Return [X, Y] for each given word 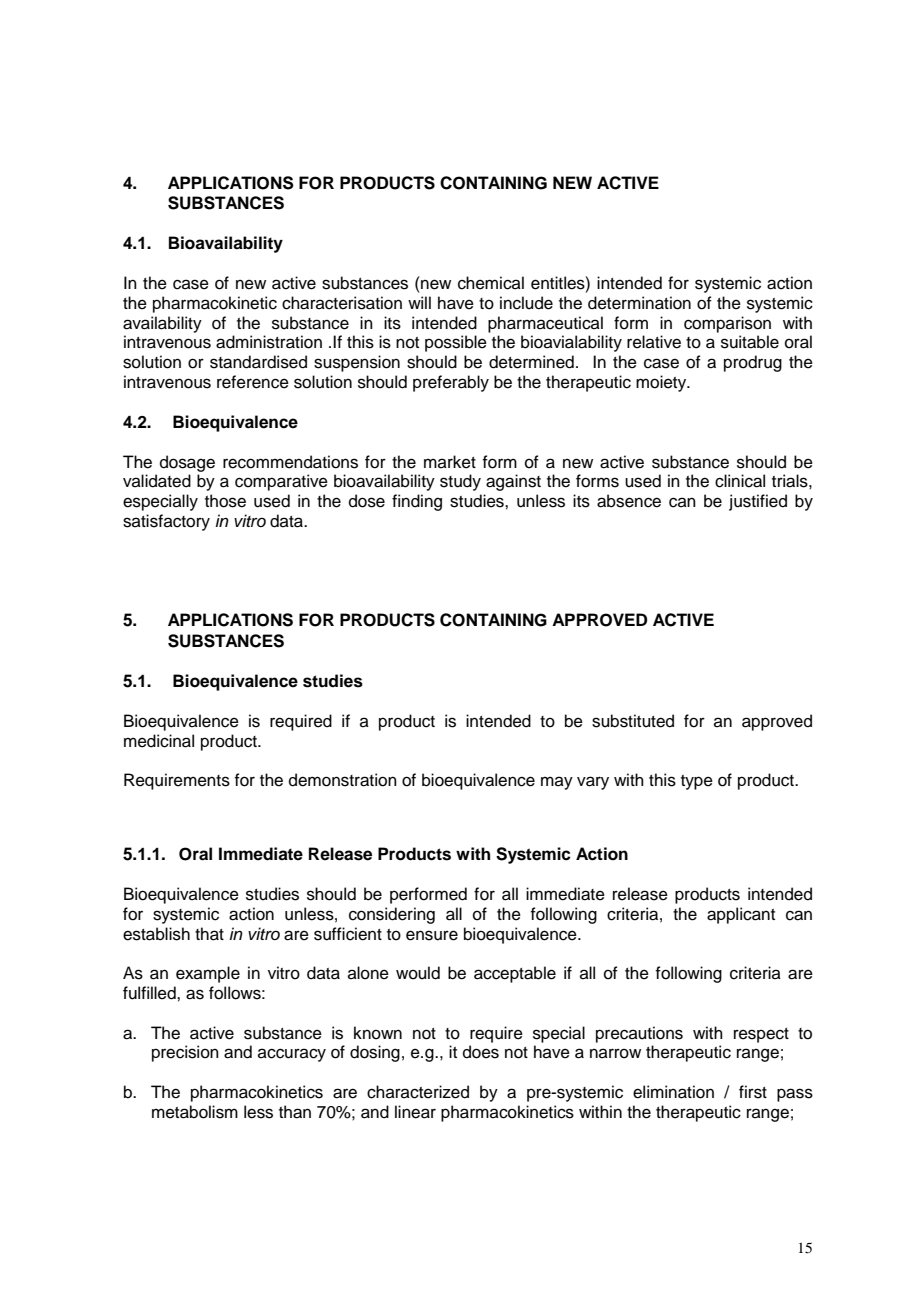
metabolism [195, 1112]
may [557, 783]
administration [269, 342]
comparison [727, 324]
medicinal [159, 741]
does [481, 1052]
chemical [491, 283]
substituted [633, 721]
